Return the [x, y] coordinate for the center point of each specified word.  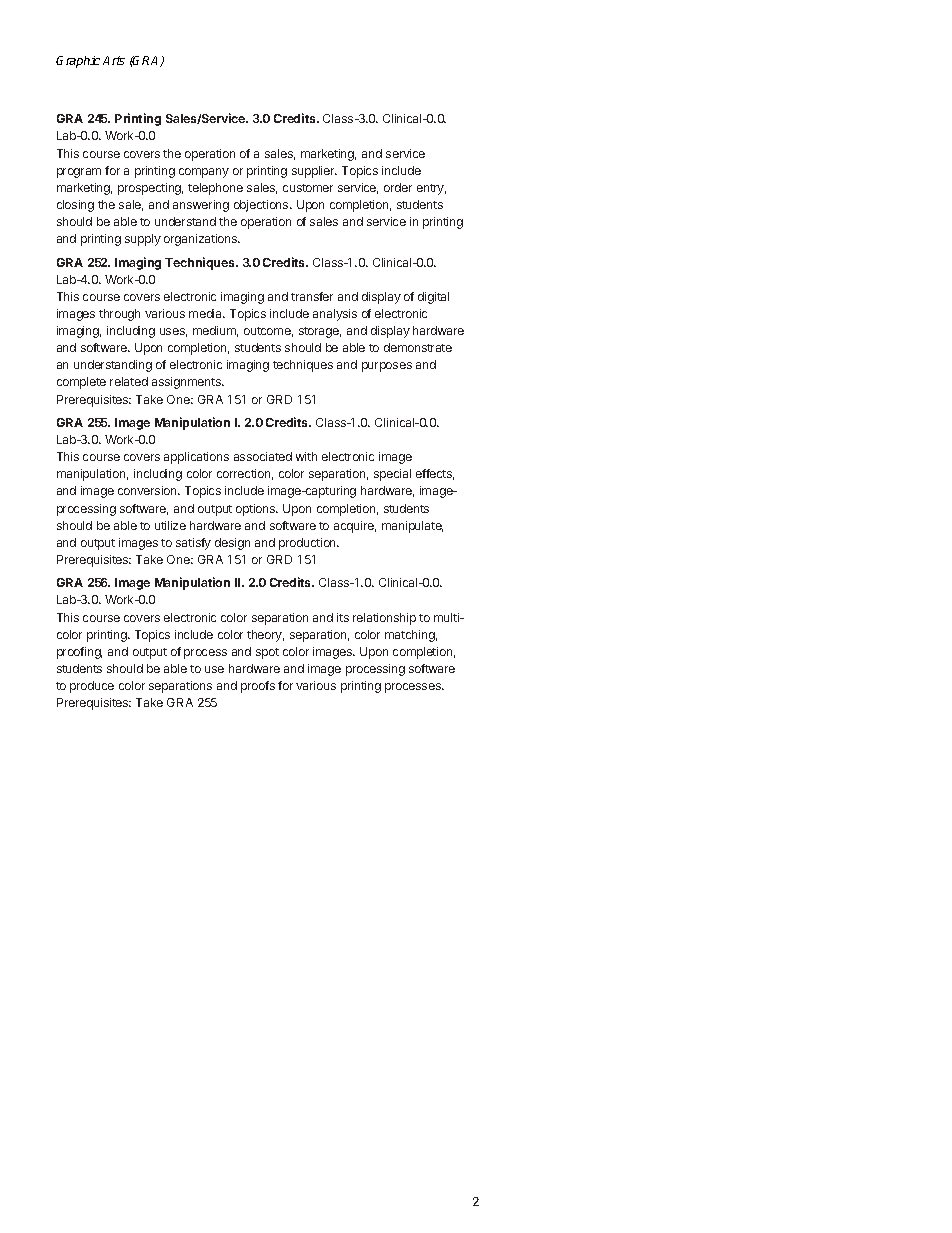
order [398, 187]
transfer [312, 296]
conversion [148, 490]
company [204, 173]
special [392, 475]
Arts [114, 60]
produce [92, 687]
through [119, 315]
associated [263, 456]
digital [433, 298]
